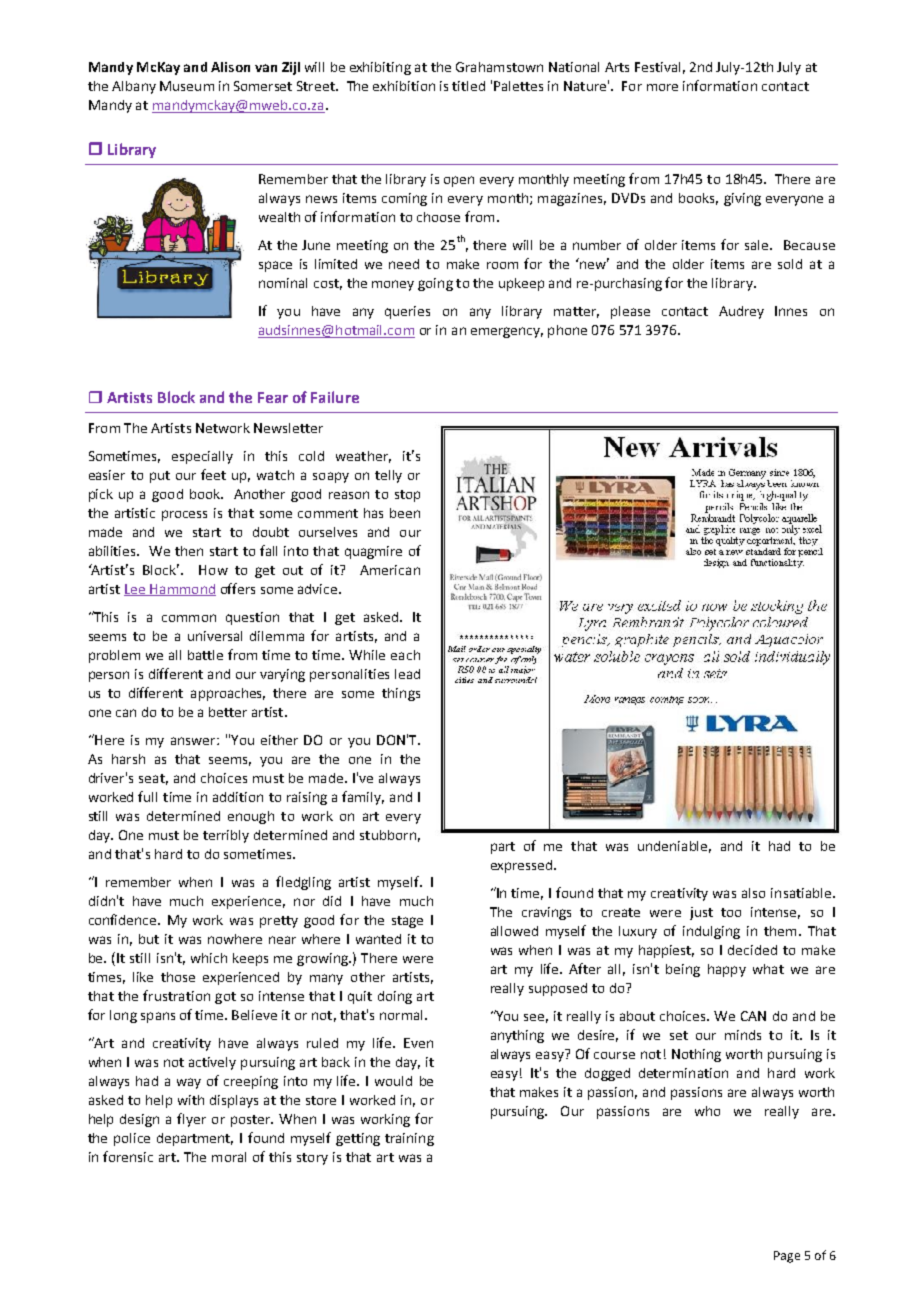 This screenshot has height=1308, width=924. What do you see at coordinates (753, 893) in the screenshot?
I see `also` at bounding box center [753, 893].
